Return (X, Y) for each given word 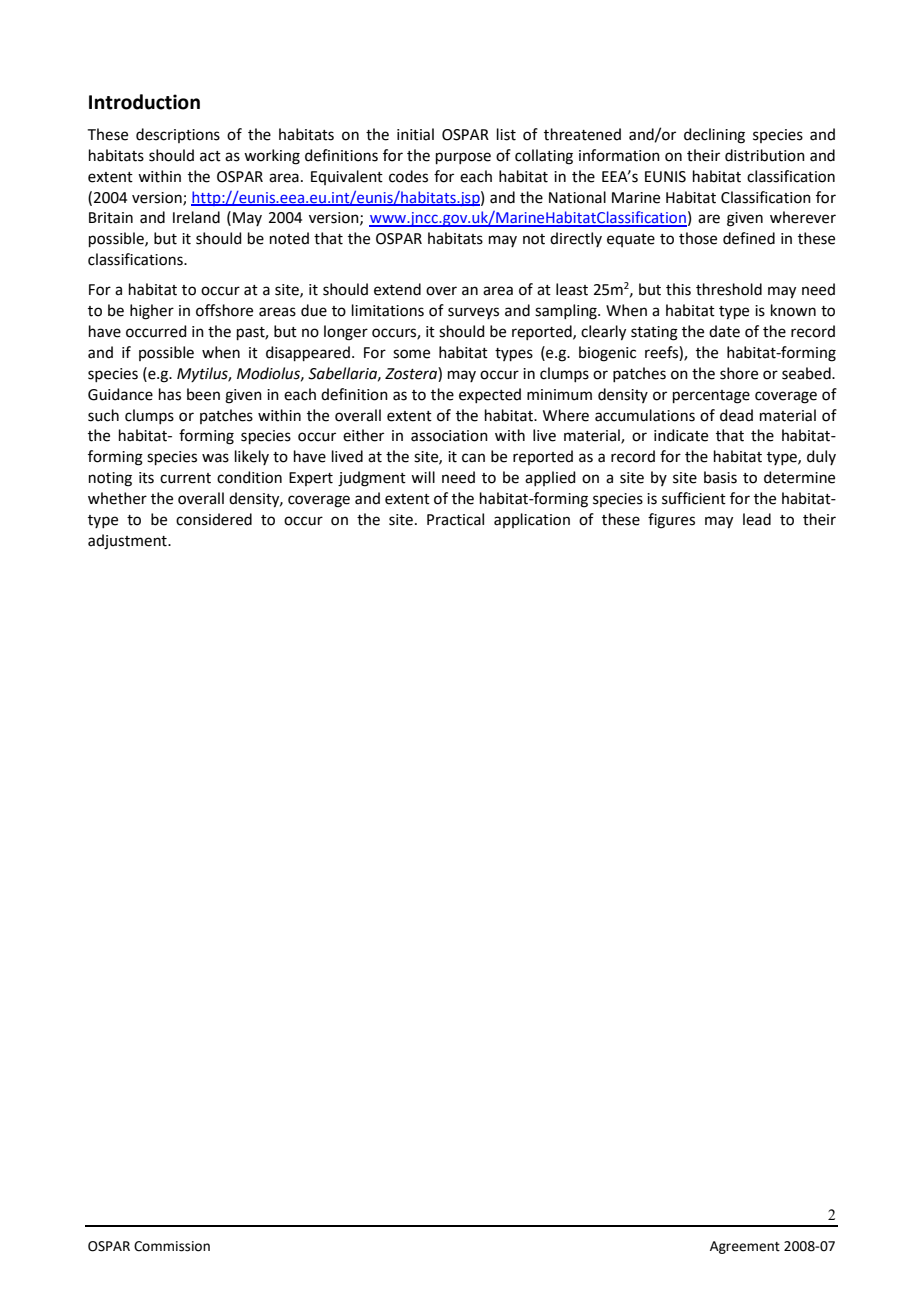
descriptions (178, 135)
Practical (455, 519)
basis (720, 477)
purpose (463, 158)
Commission (172, 1246)
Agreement (745, 1247)
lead (757, 519)
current (185, 478)
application (532, 520)
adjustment (128, 542)
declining (714, 136)
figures (671, 521)
